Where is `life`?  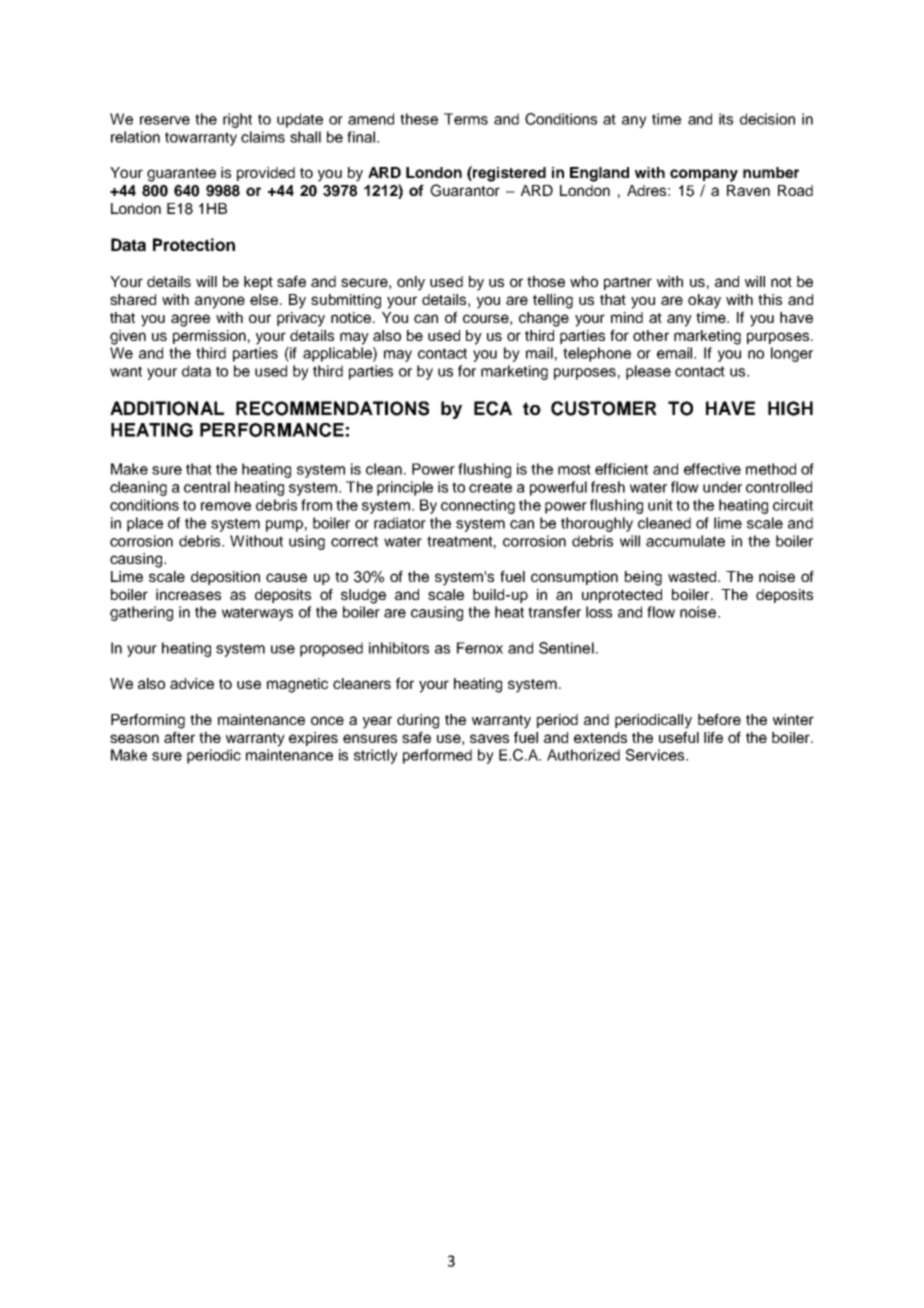 life is located at coordinates (713, 737).
